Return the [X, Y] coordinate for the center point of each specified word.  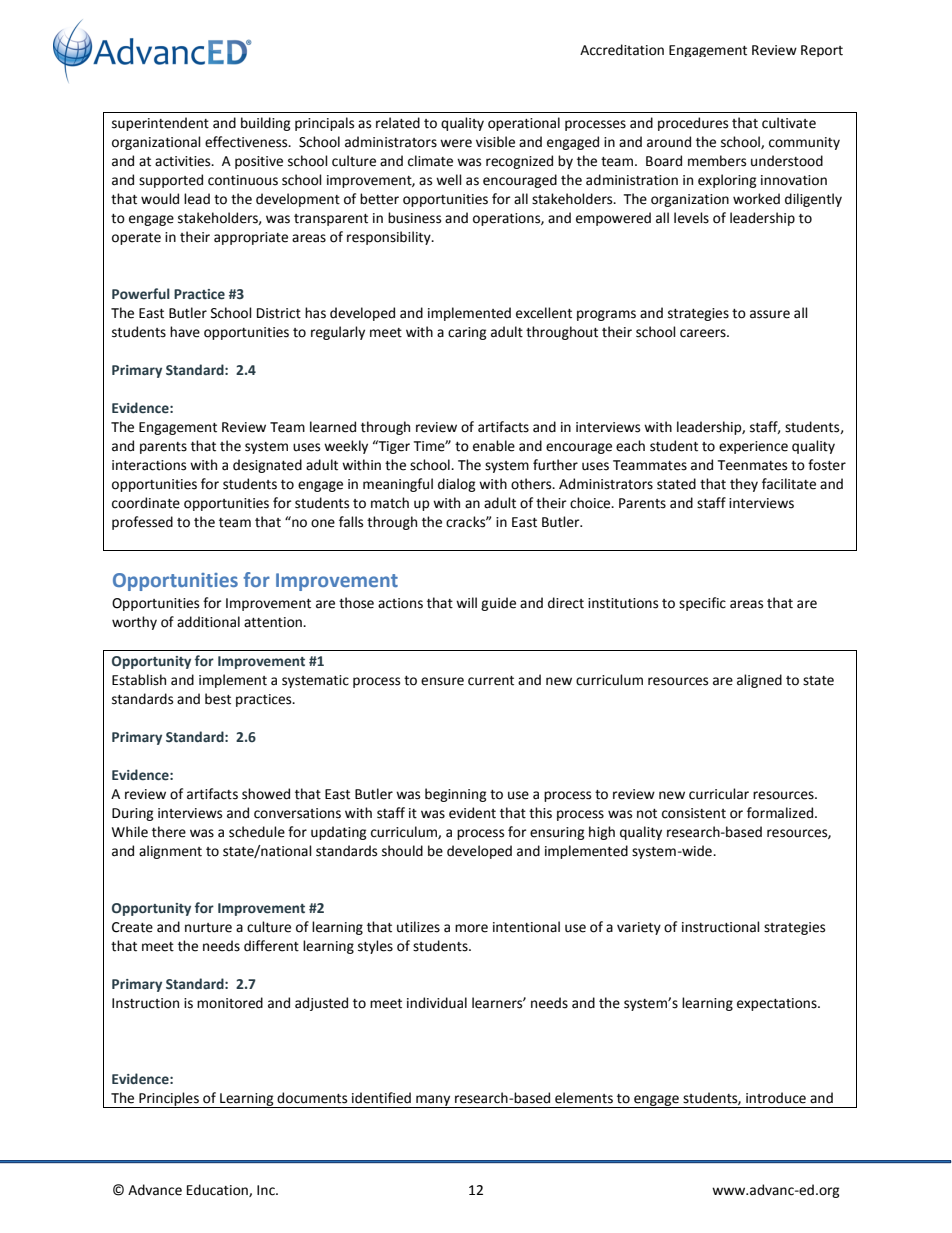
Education [218, 1190]
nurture [208, 928]
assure [770, 314]
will [466, 602]
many [433, 1101]
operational [524, 124]
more [471, 928]
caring [467, 333]
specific [702, 604]
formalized [780, 813]
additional [208, 622]
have [185, 332]
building [266, 124]
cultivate [789, 123]
